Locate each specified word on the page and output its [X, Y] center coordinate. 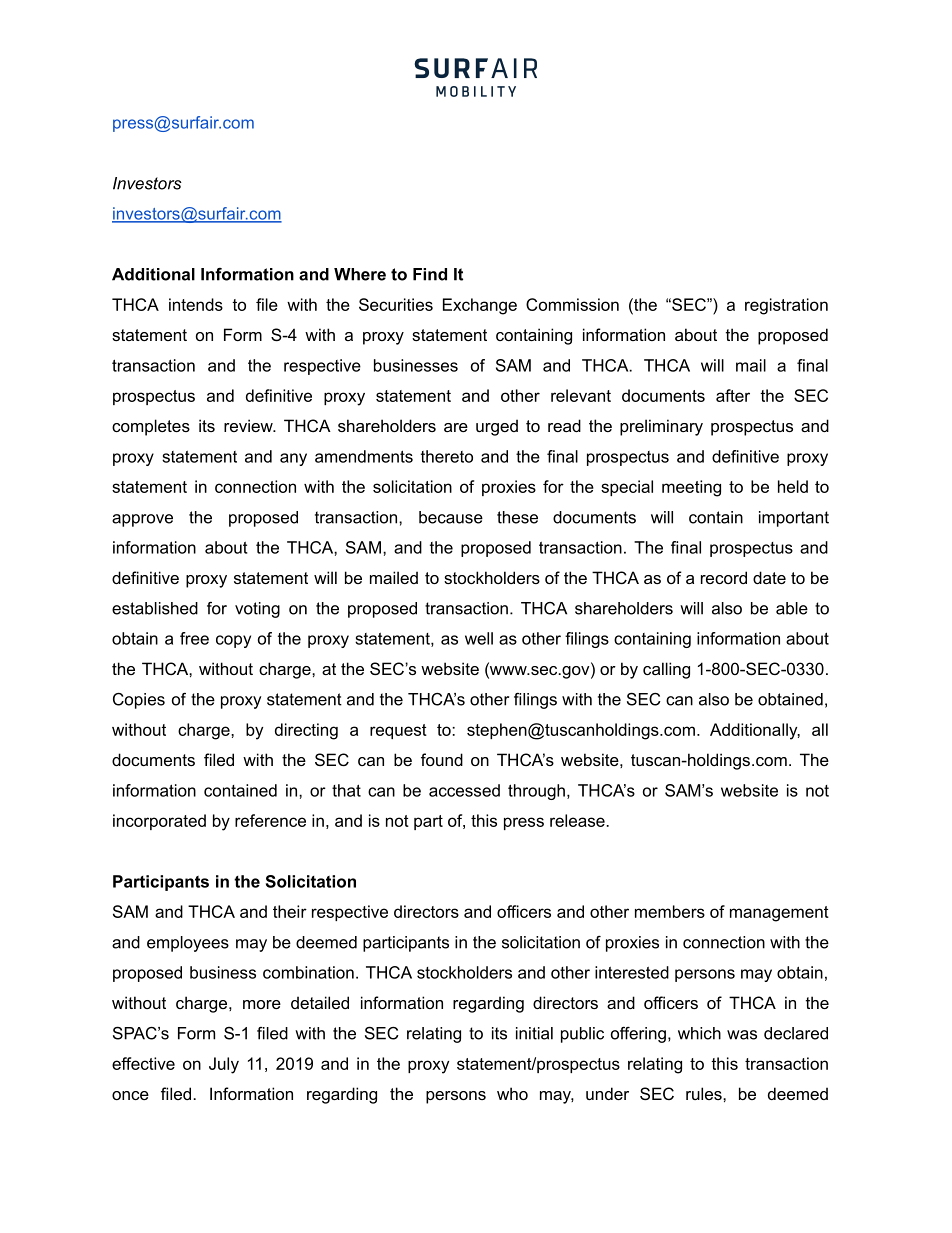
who [512, 1093]
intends [196, 304]
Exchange [480, 306]
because [451, 517]
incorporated [159, 822]
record [724, 577]
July [224, 1065]
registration [786, 306]
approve [142, 520]
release [578, 820]
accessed [464, 790]
